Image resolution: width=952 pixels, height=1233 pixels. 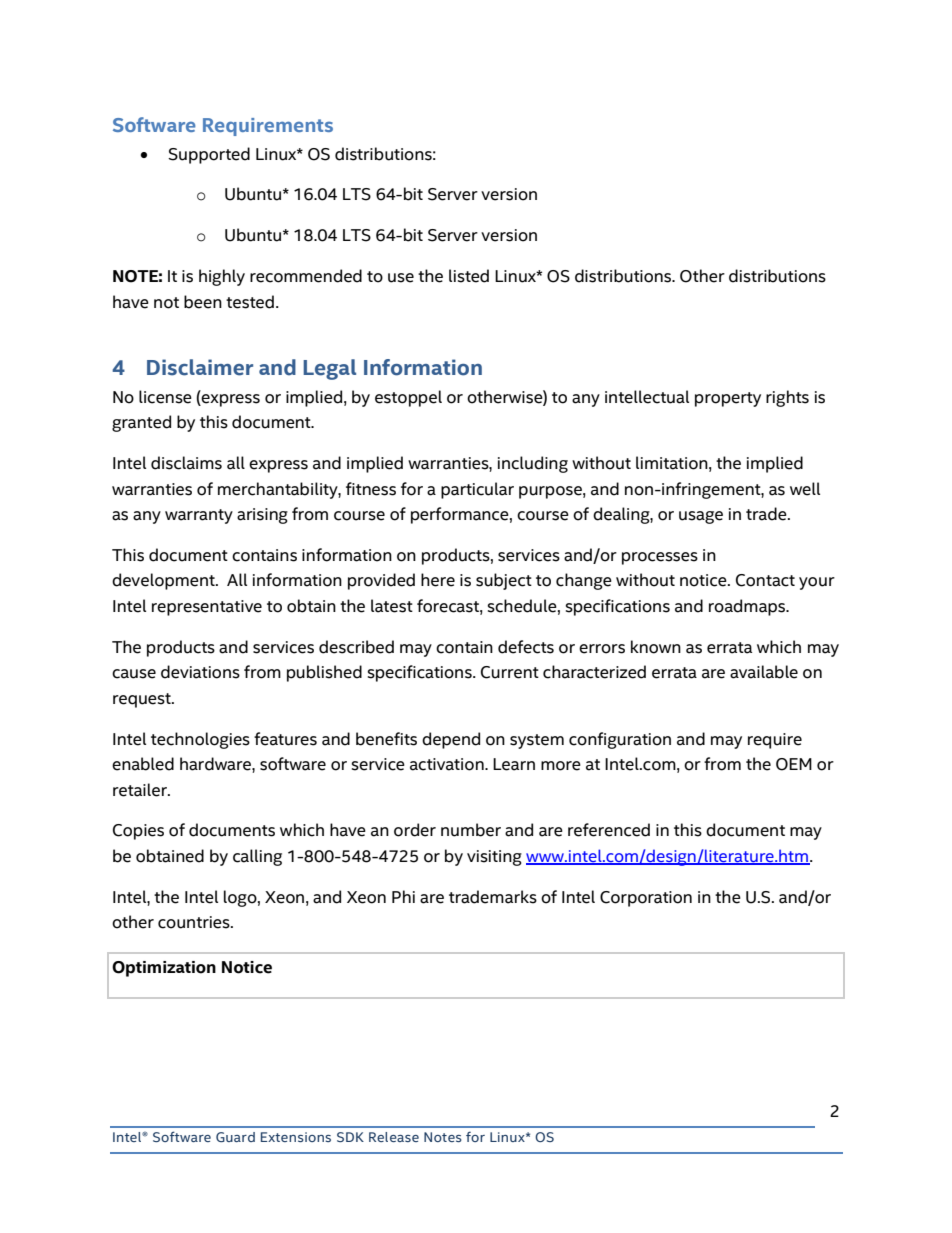 I want to click on property, so click(x=728, y=399).
